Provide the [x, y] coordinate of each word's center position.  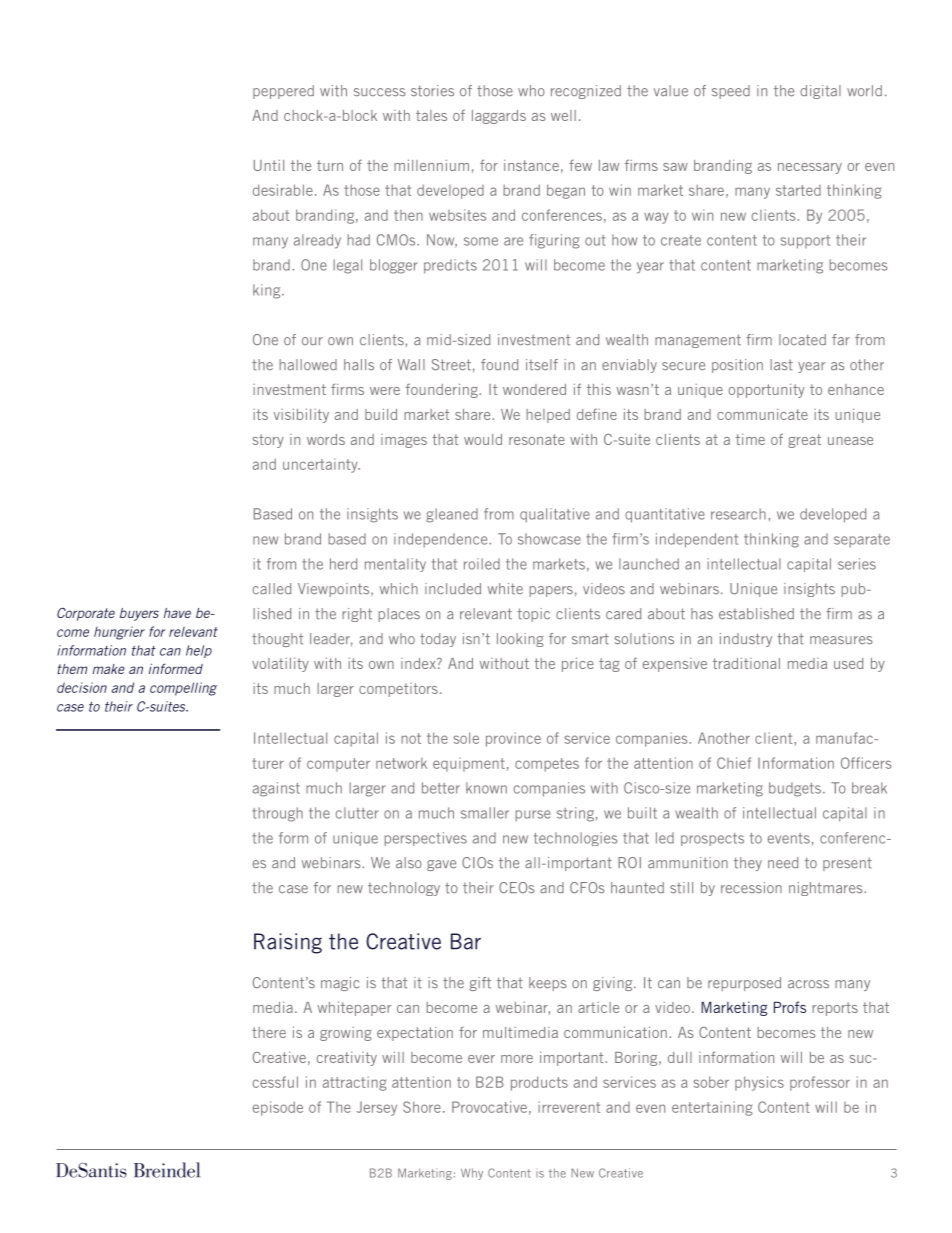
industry [746, 640]
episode [278, 1108]
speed [731, 92]
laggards [499, 117]
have [177, 613]
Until [269, 165]
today [438, 640]
